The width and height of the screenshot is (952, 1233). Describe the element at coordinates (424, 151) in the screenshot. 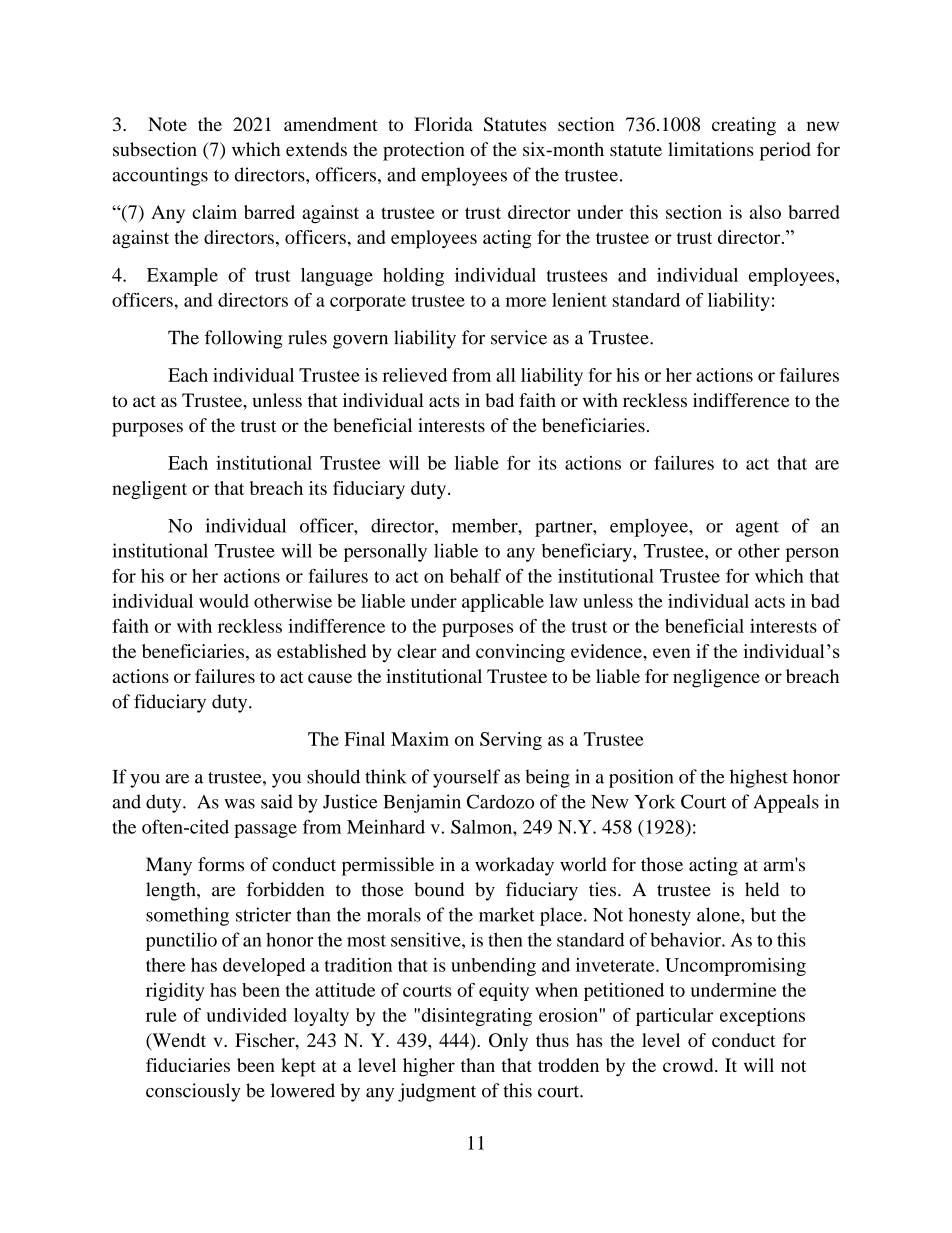

I see `protection` at that location.
